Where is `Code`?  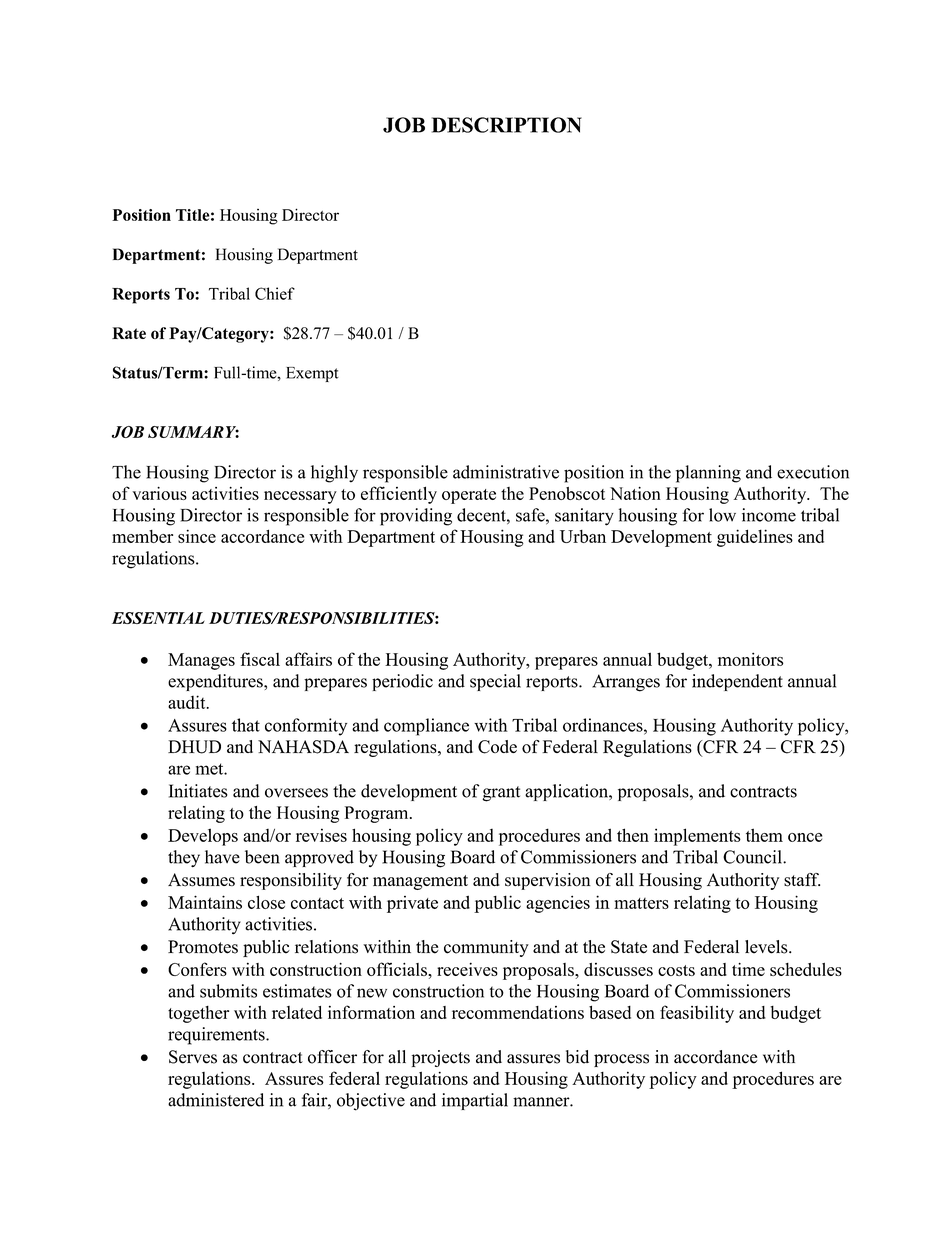
Code is located at coordinates (497, 747).
